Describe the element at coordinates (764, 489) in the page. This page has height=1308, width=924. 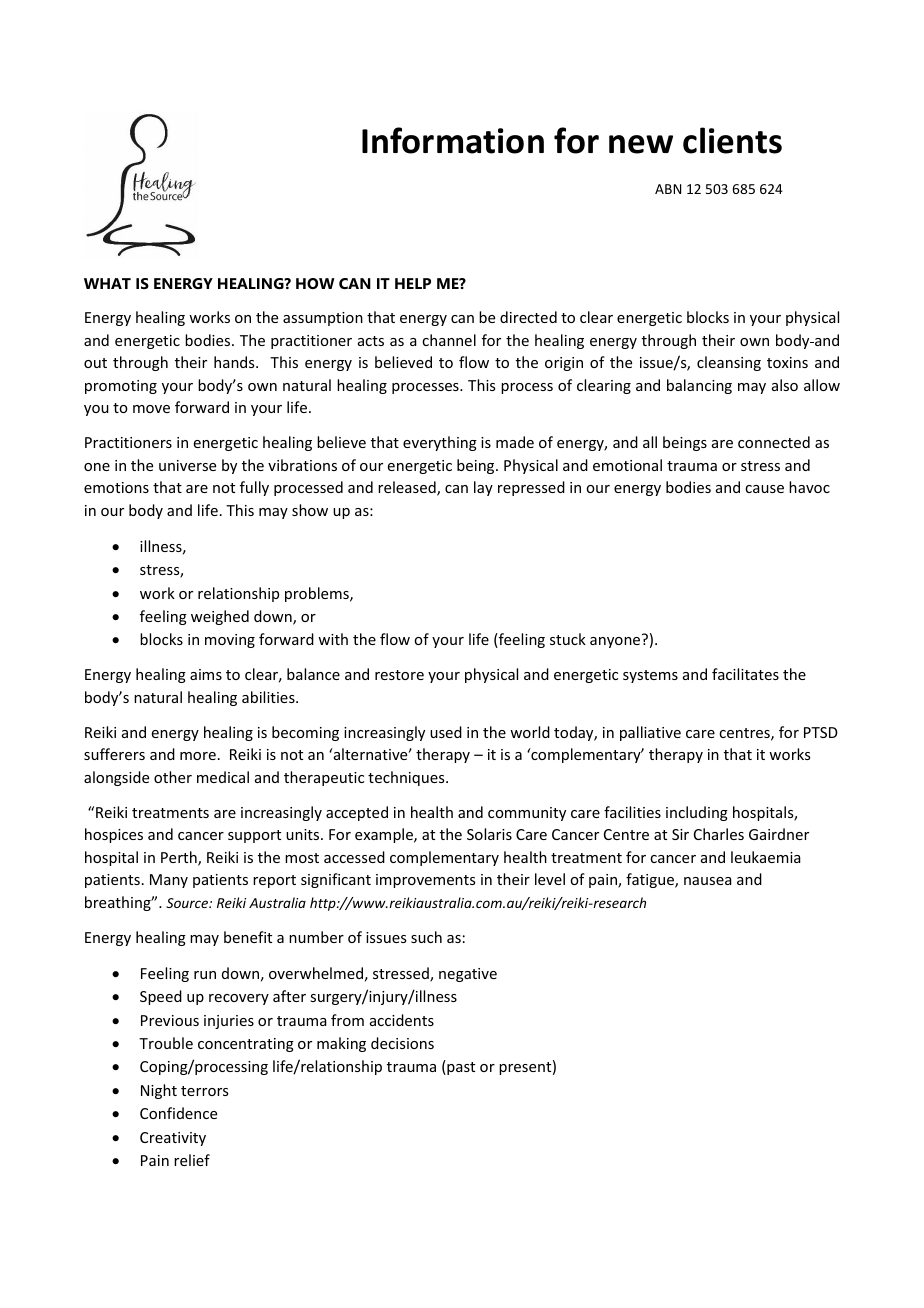
I see `cause` at that location.
